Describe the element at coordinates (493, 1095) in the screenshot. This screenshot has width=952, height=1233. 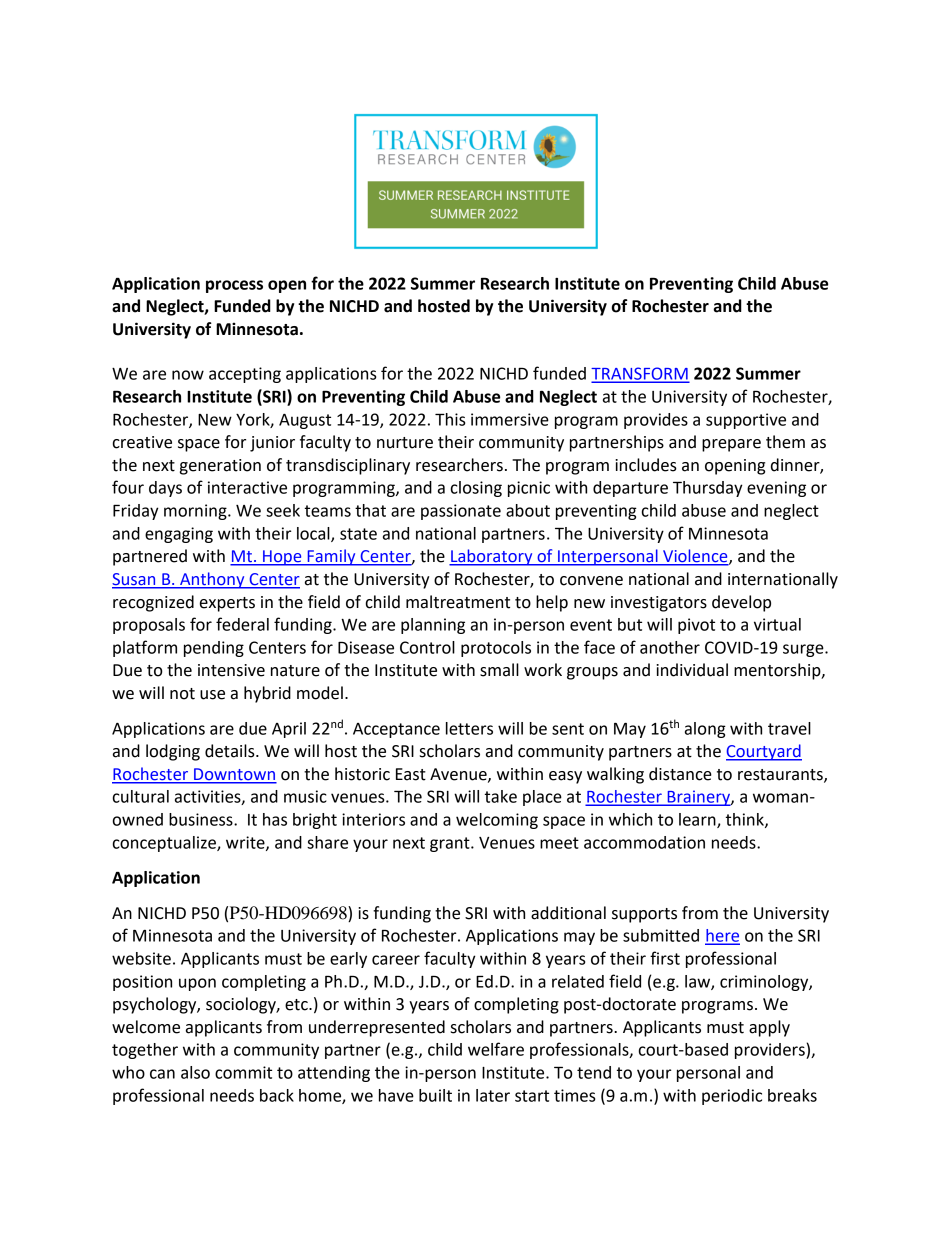
I see `later` at that location.
